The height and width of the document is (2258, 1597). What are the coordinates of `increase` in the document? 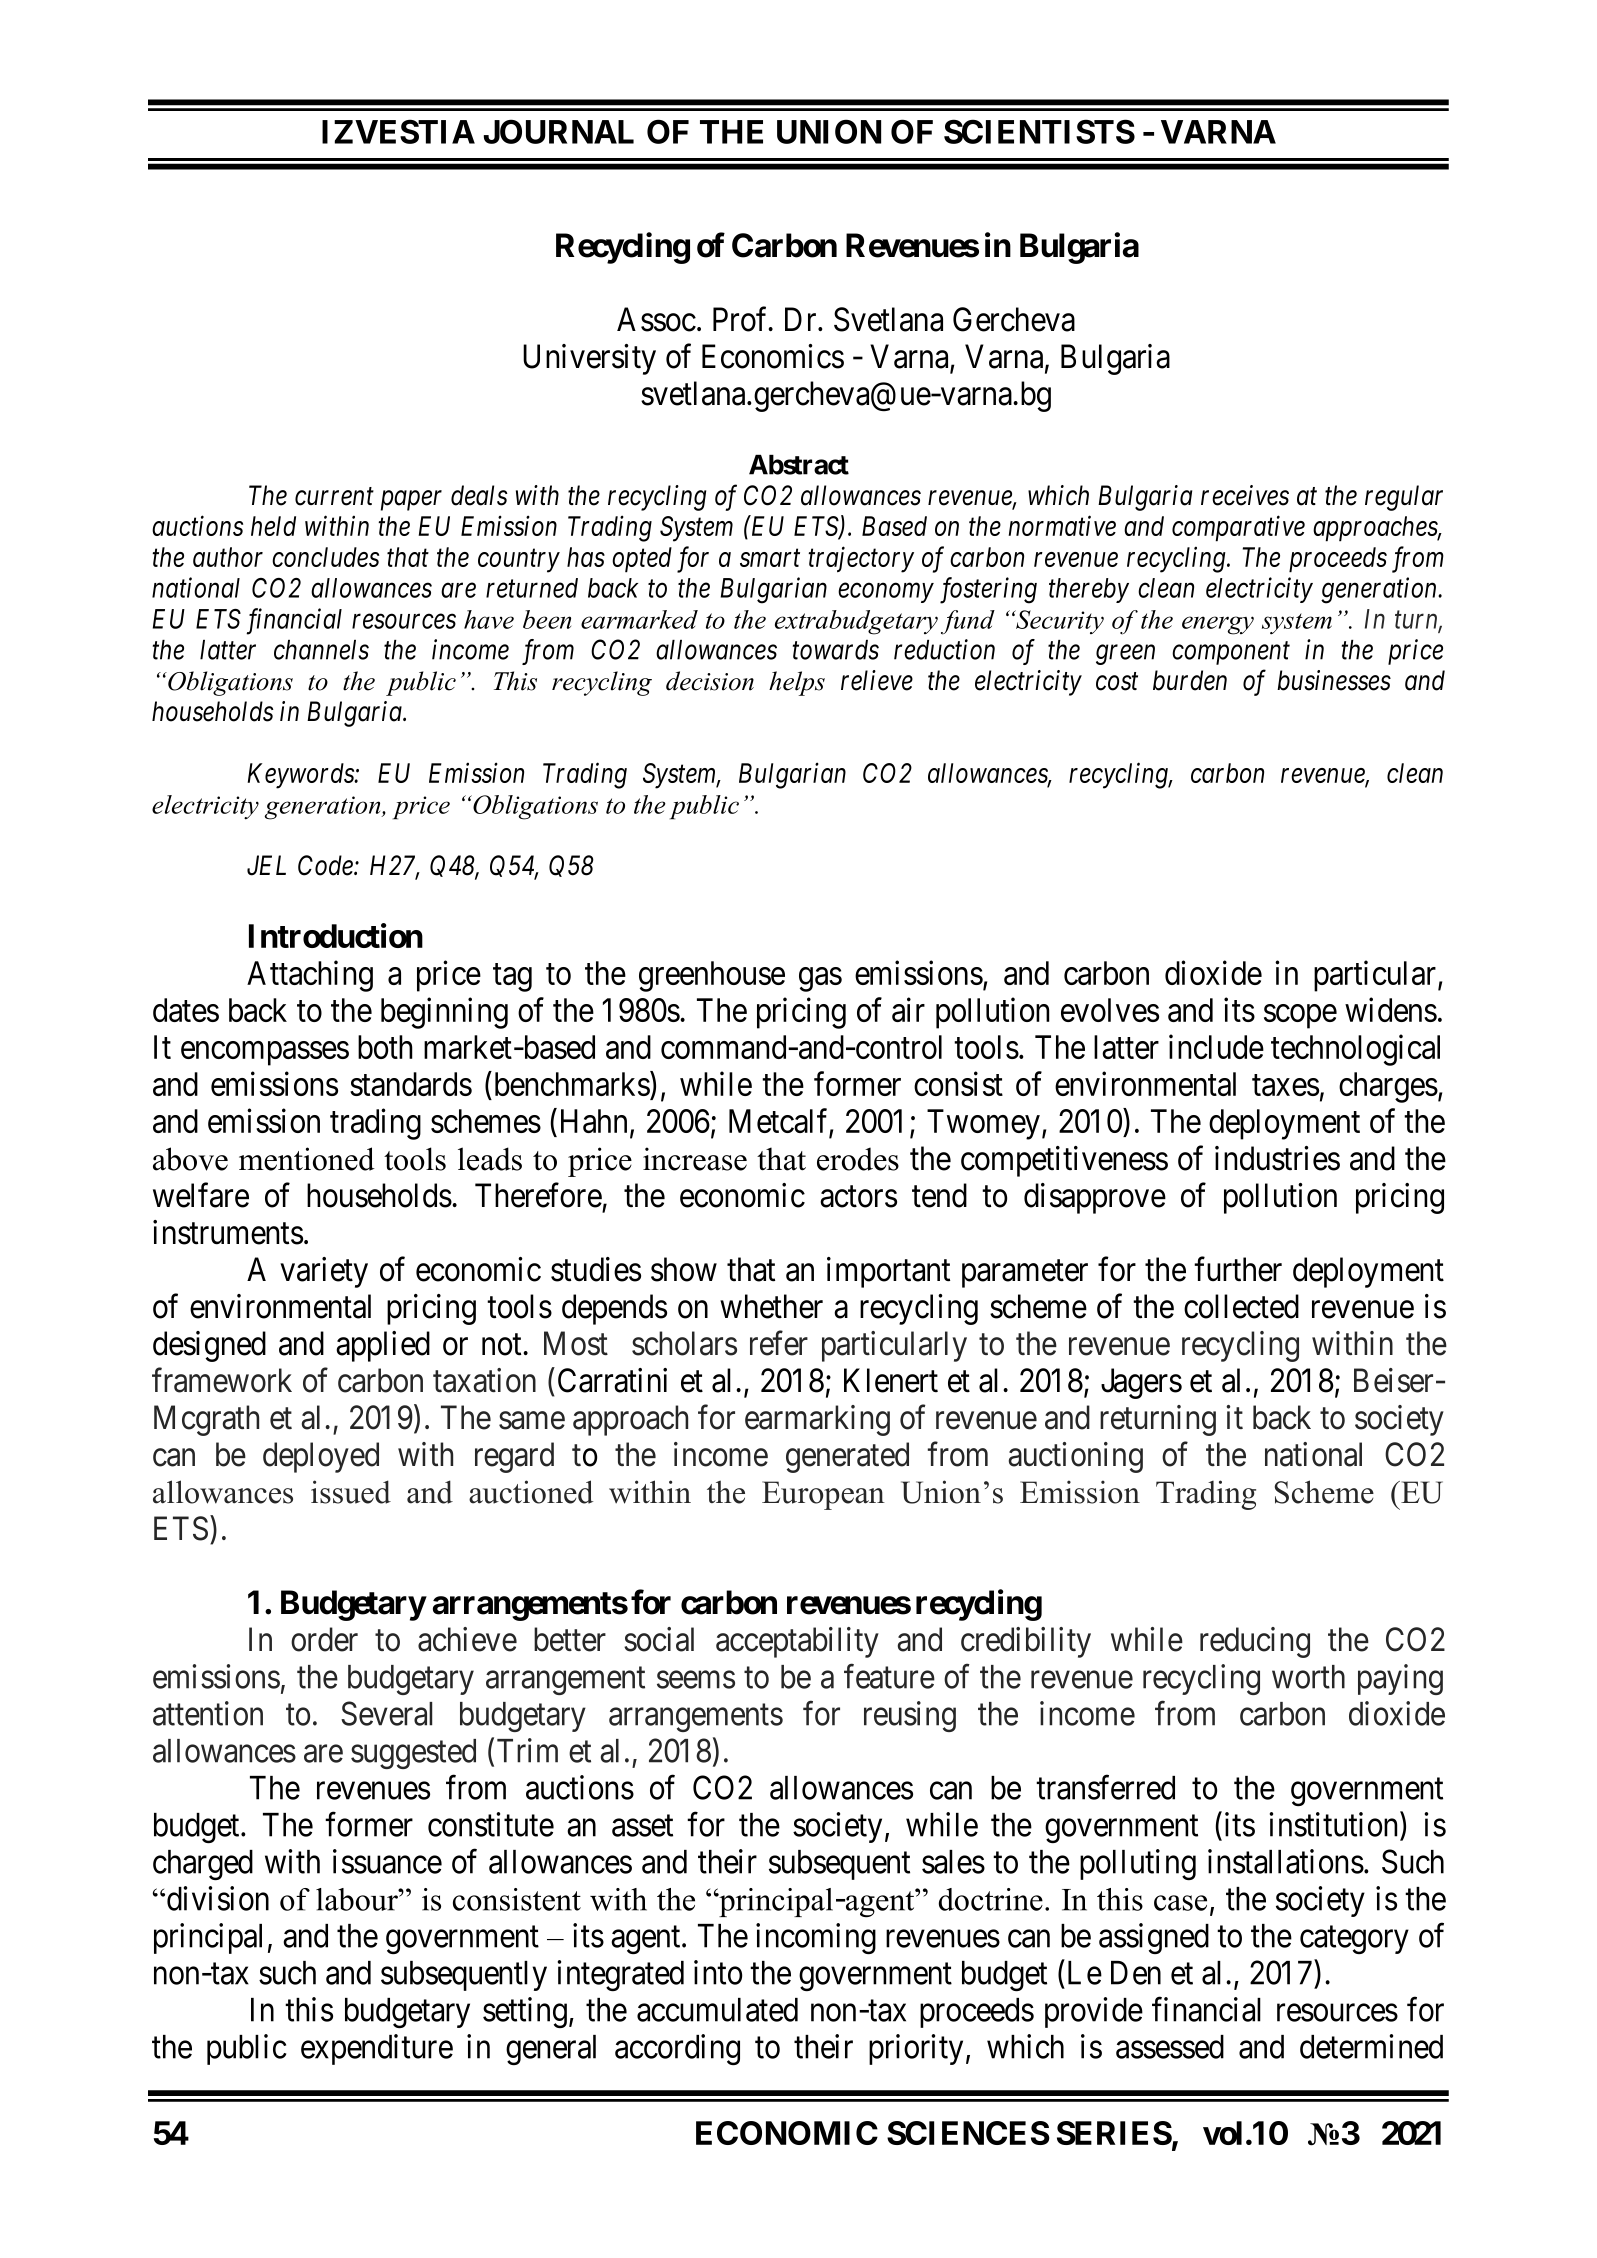 It's located at (695, 1159).
